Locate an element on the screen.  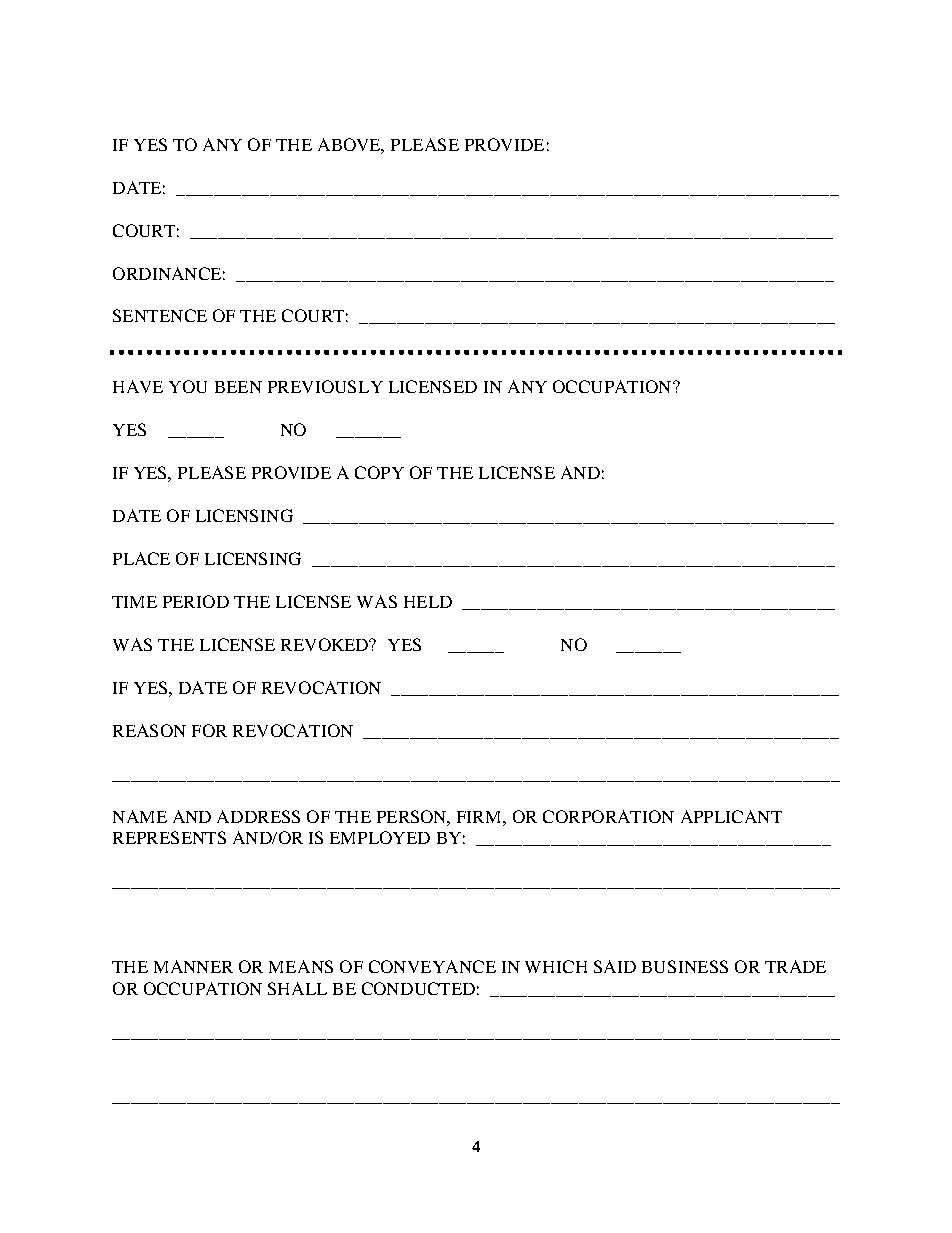
APPLICANT is located at coordinates (731, 816).
